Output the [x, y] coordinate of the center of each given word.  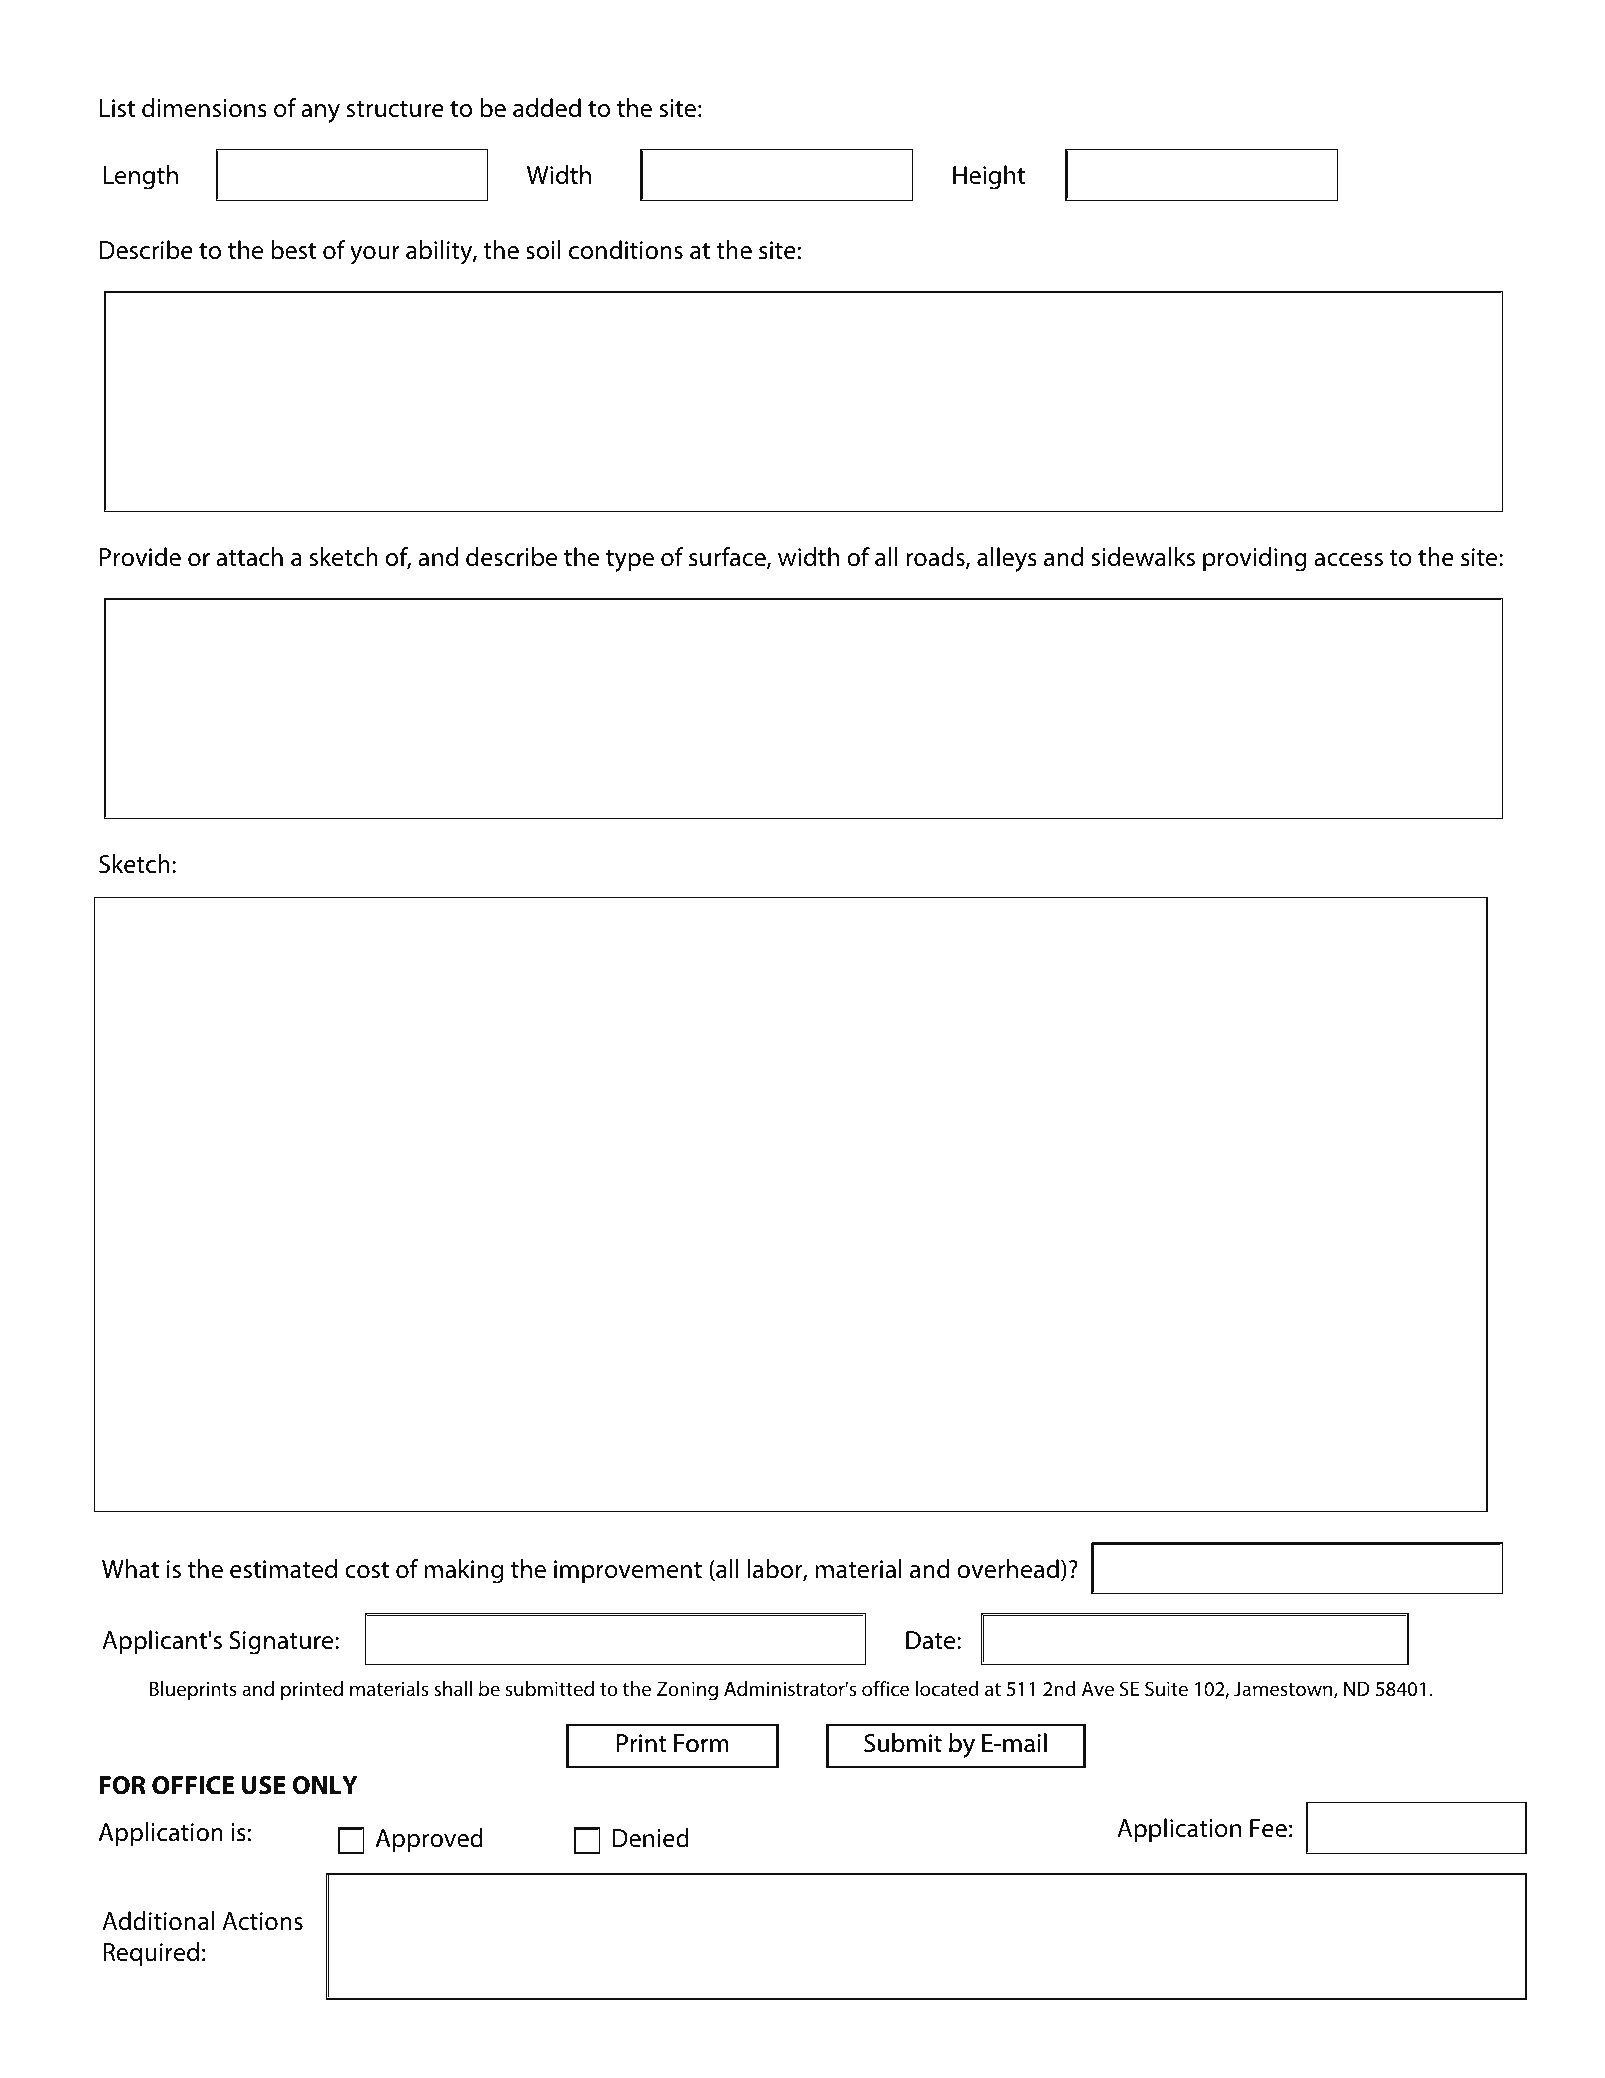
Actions [262, 1921]
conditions [626, 250]
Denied [651, 1838]
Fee [1268, 1828]
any [320, 113]
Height [989, 177]
